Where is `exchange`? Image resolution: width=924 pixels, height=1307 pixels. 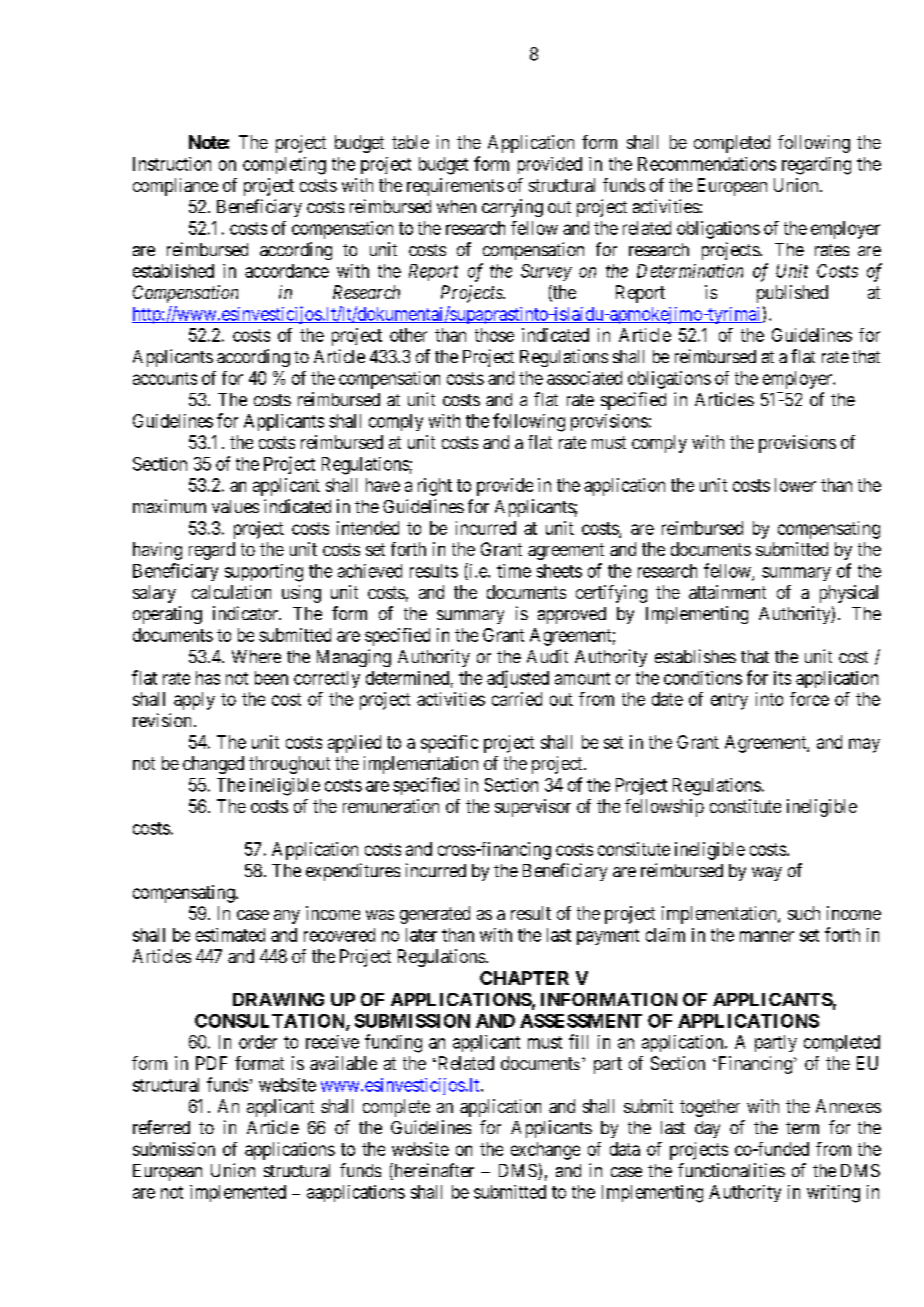
exchange is located at coordinates (545, 1151).
